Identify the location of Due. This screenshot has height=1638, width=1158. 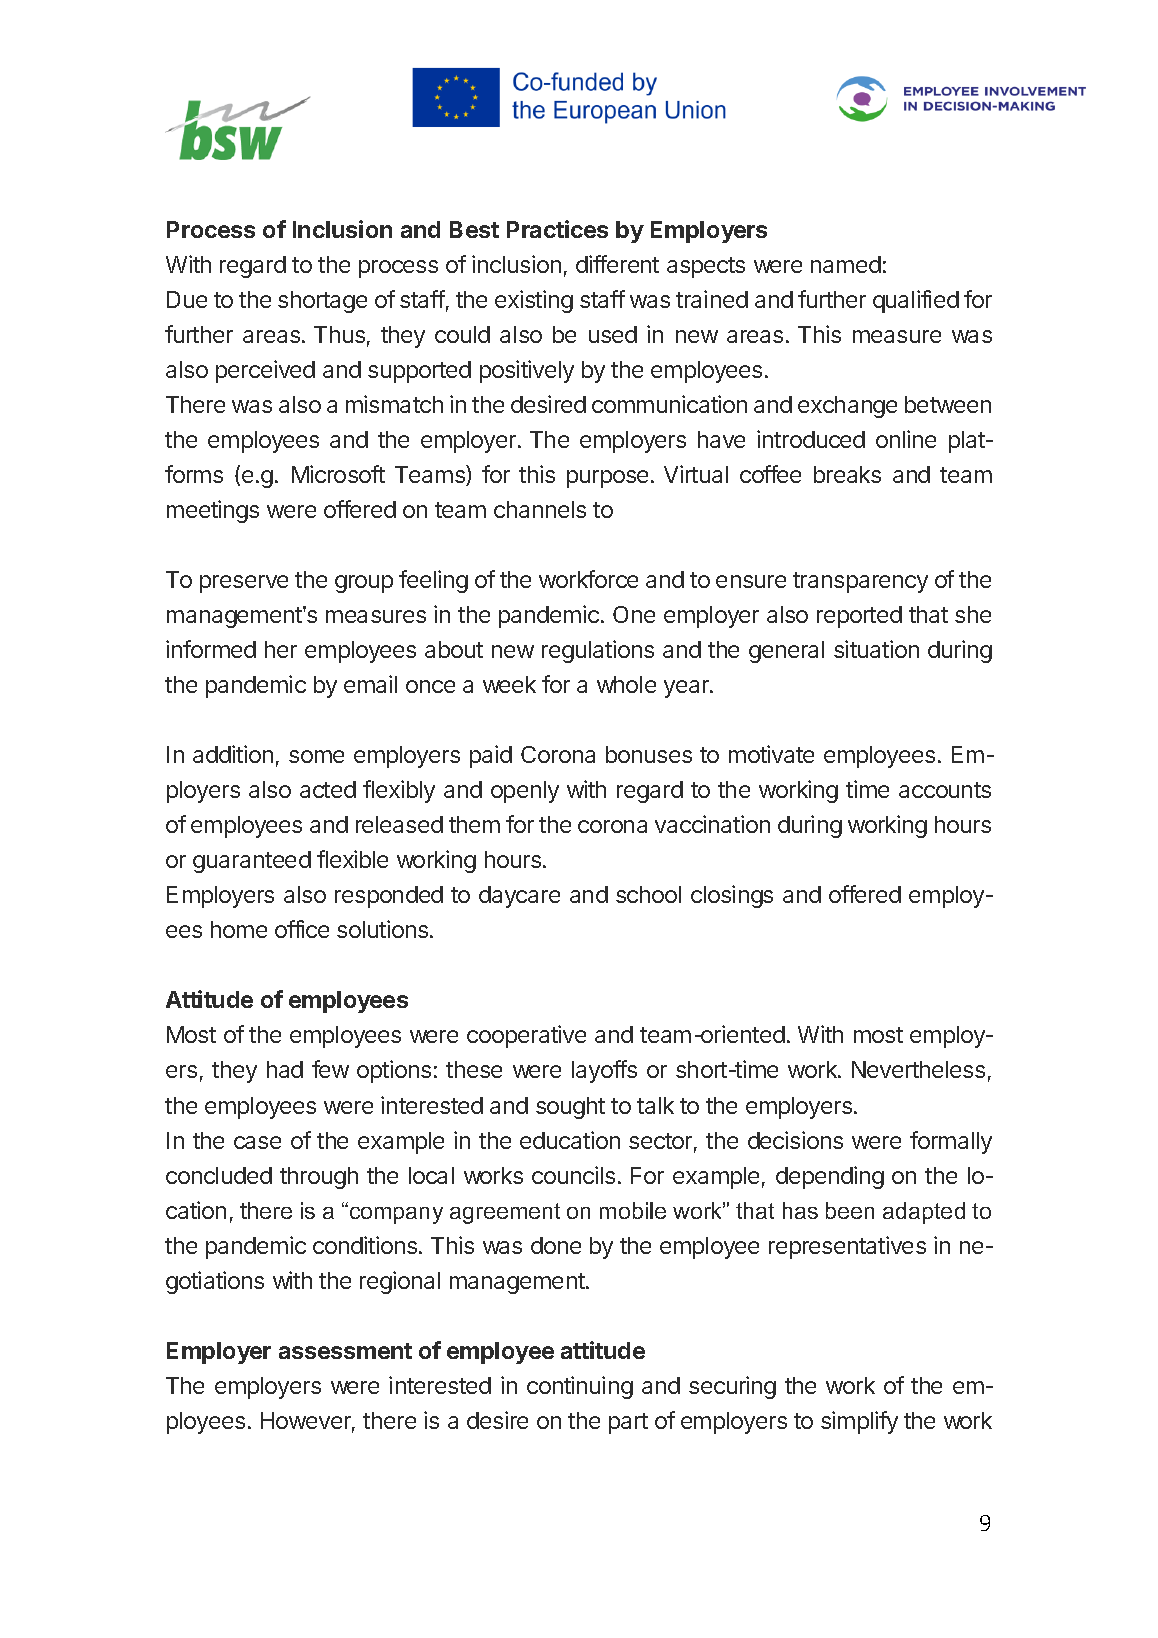
(187, 299).
